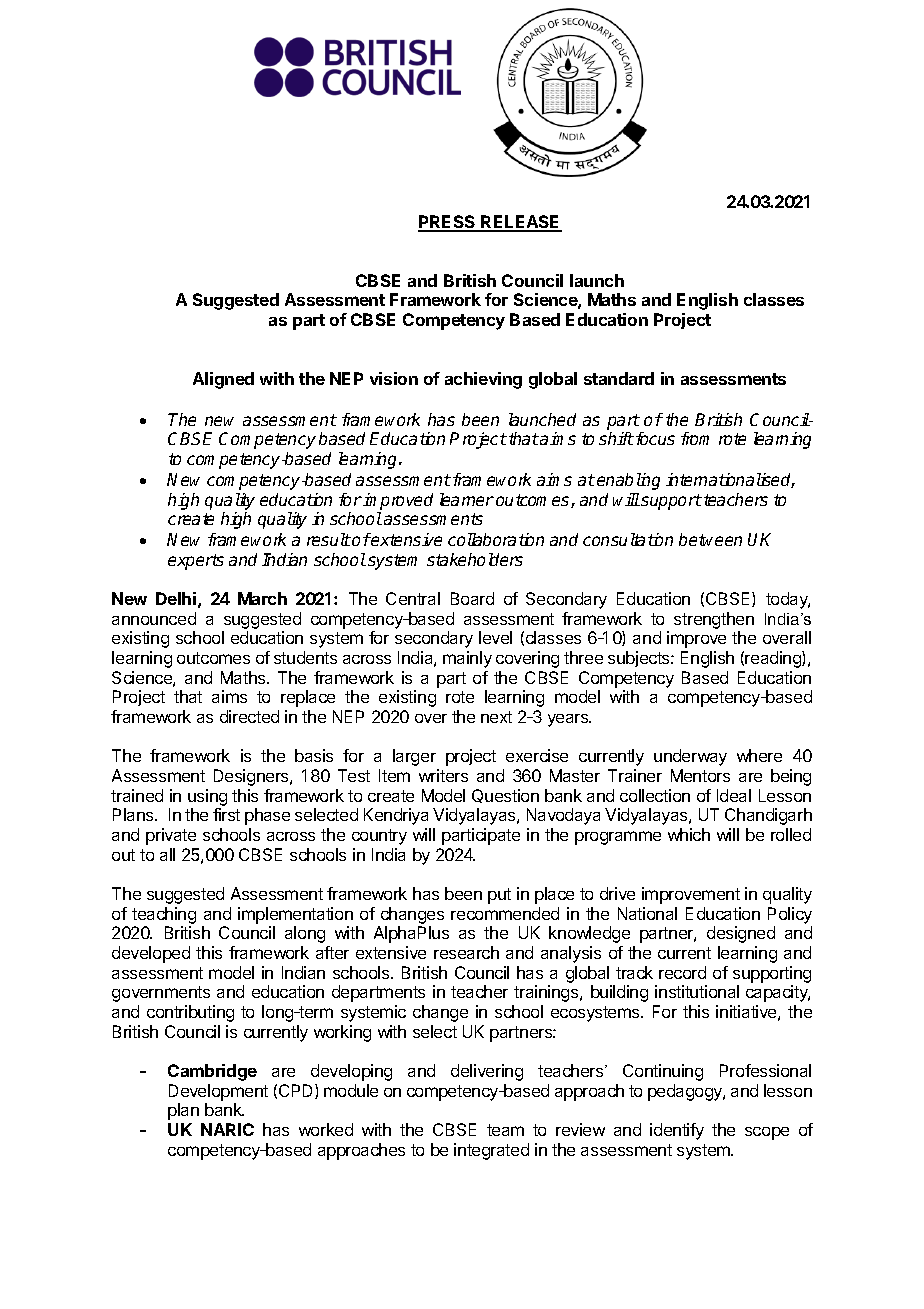  What do you see at coordinates (223, 380) in the document?
I see `Aligned` at bounding box center [223, 380].
